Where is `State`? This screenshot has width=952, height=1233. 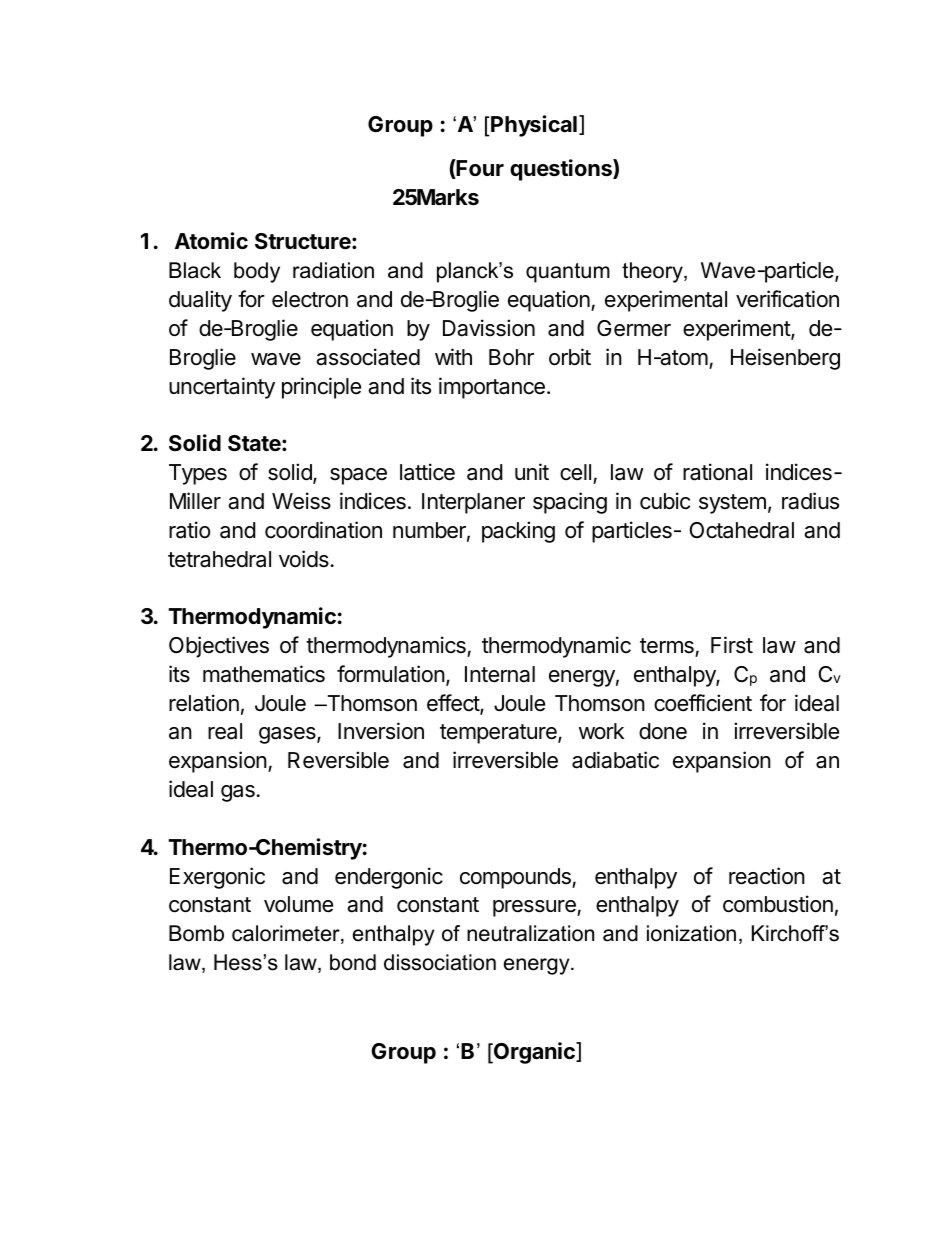
State is located at coordinates (255, 443).
